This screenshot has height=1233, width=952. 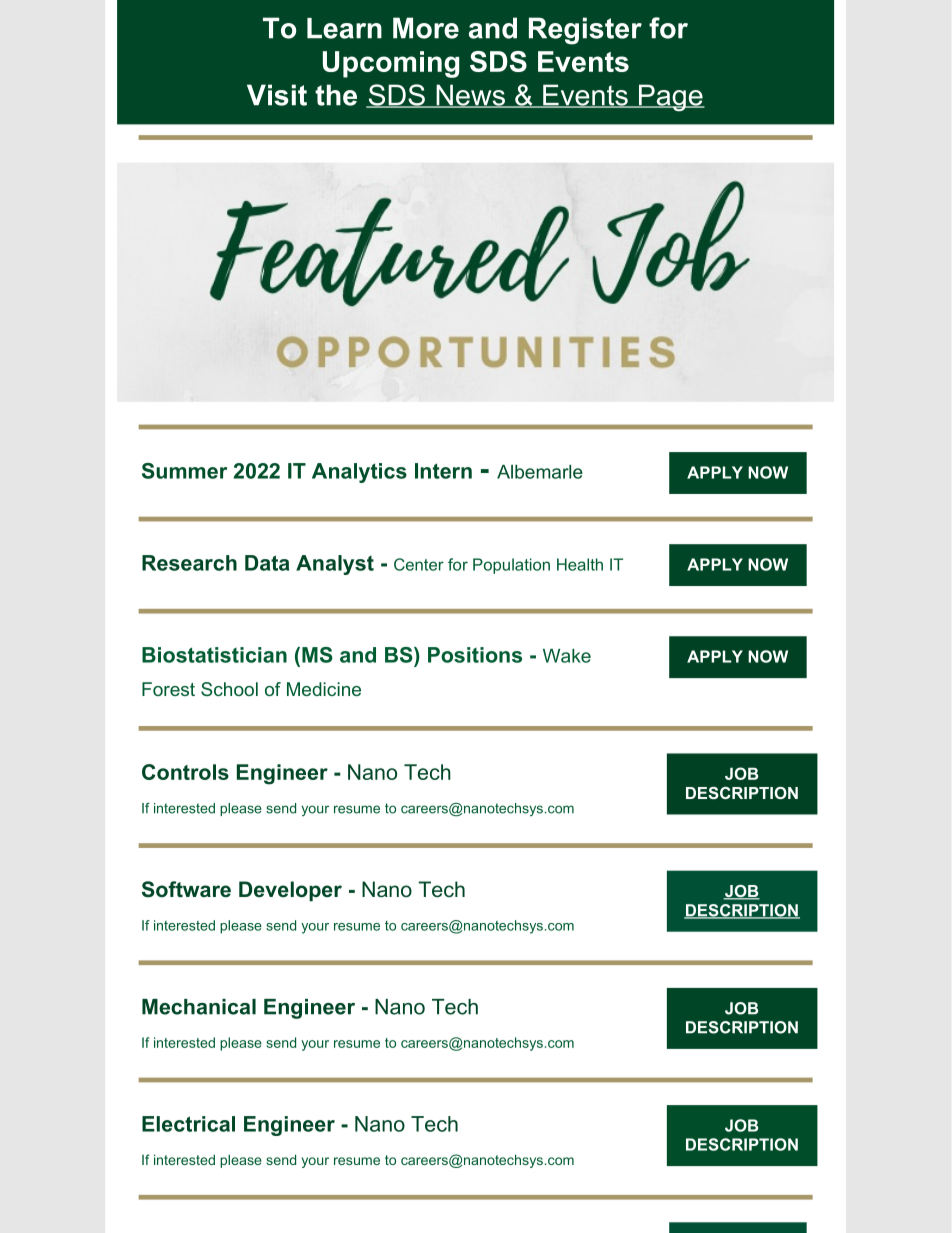 What do you see at coordinates (290, 891) in the screenshot?
I see `Developer` at bounding box center [290, 891].
